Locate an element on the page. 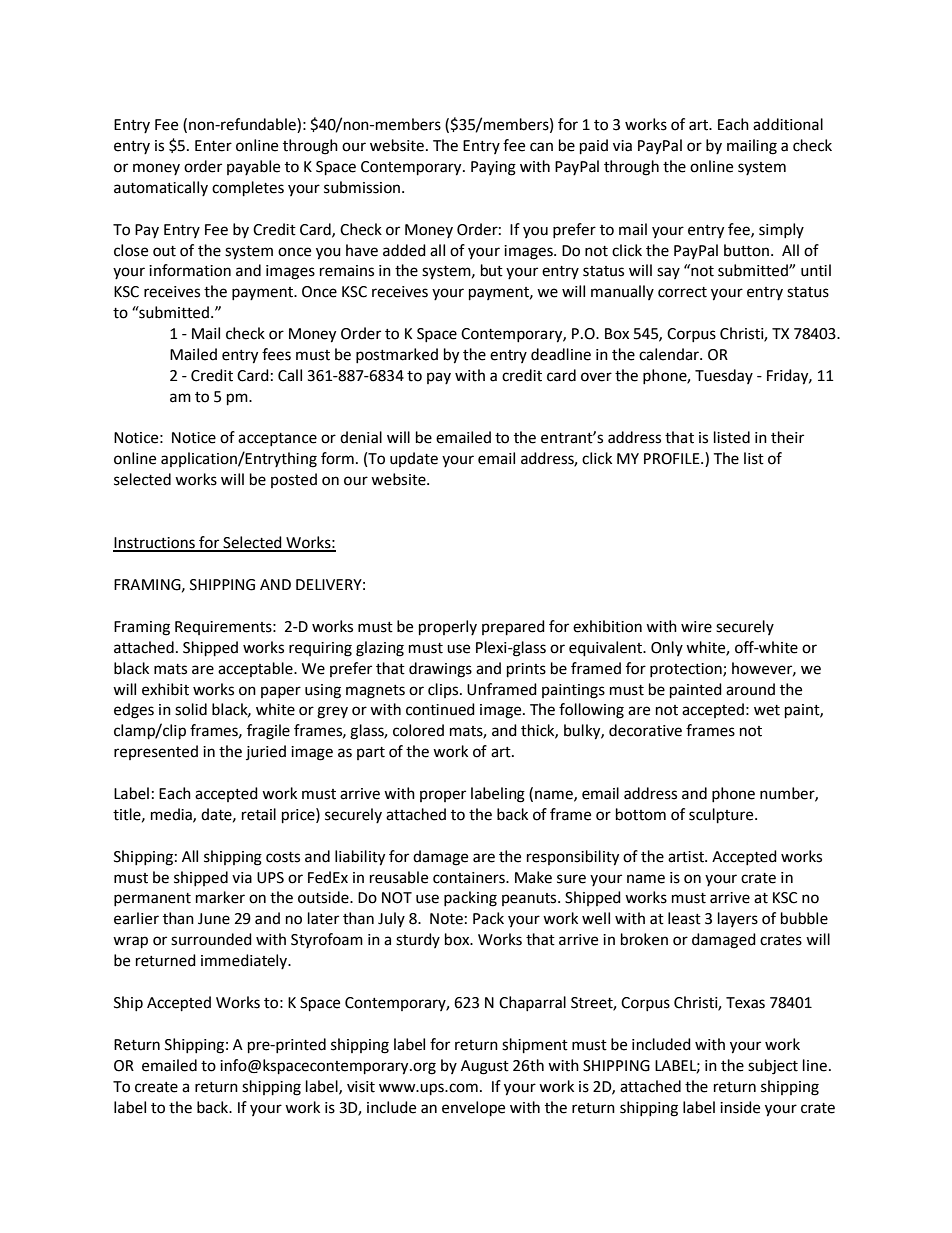 The width and height of the document is (952, 1233). represented is located at coordinates (156, 752).
